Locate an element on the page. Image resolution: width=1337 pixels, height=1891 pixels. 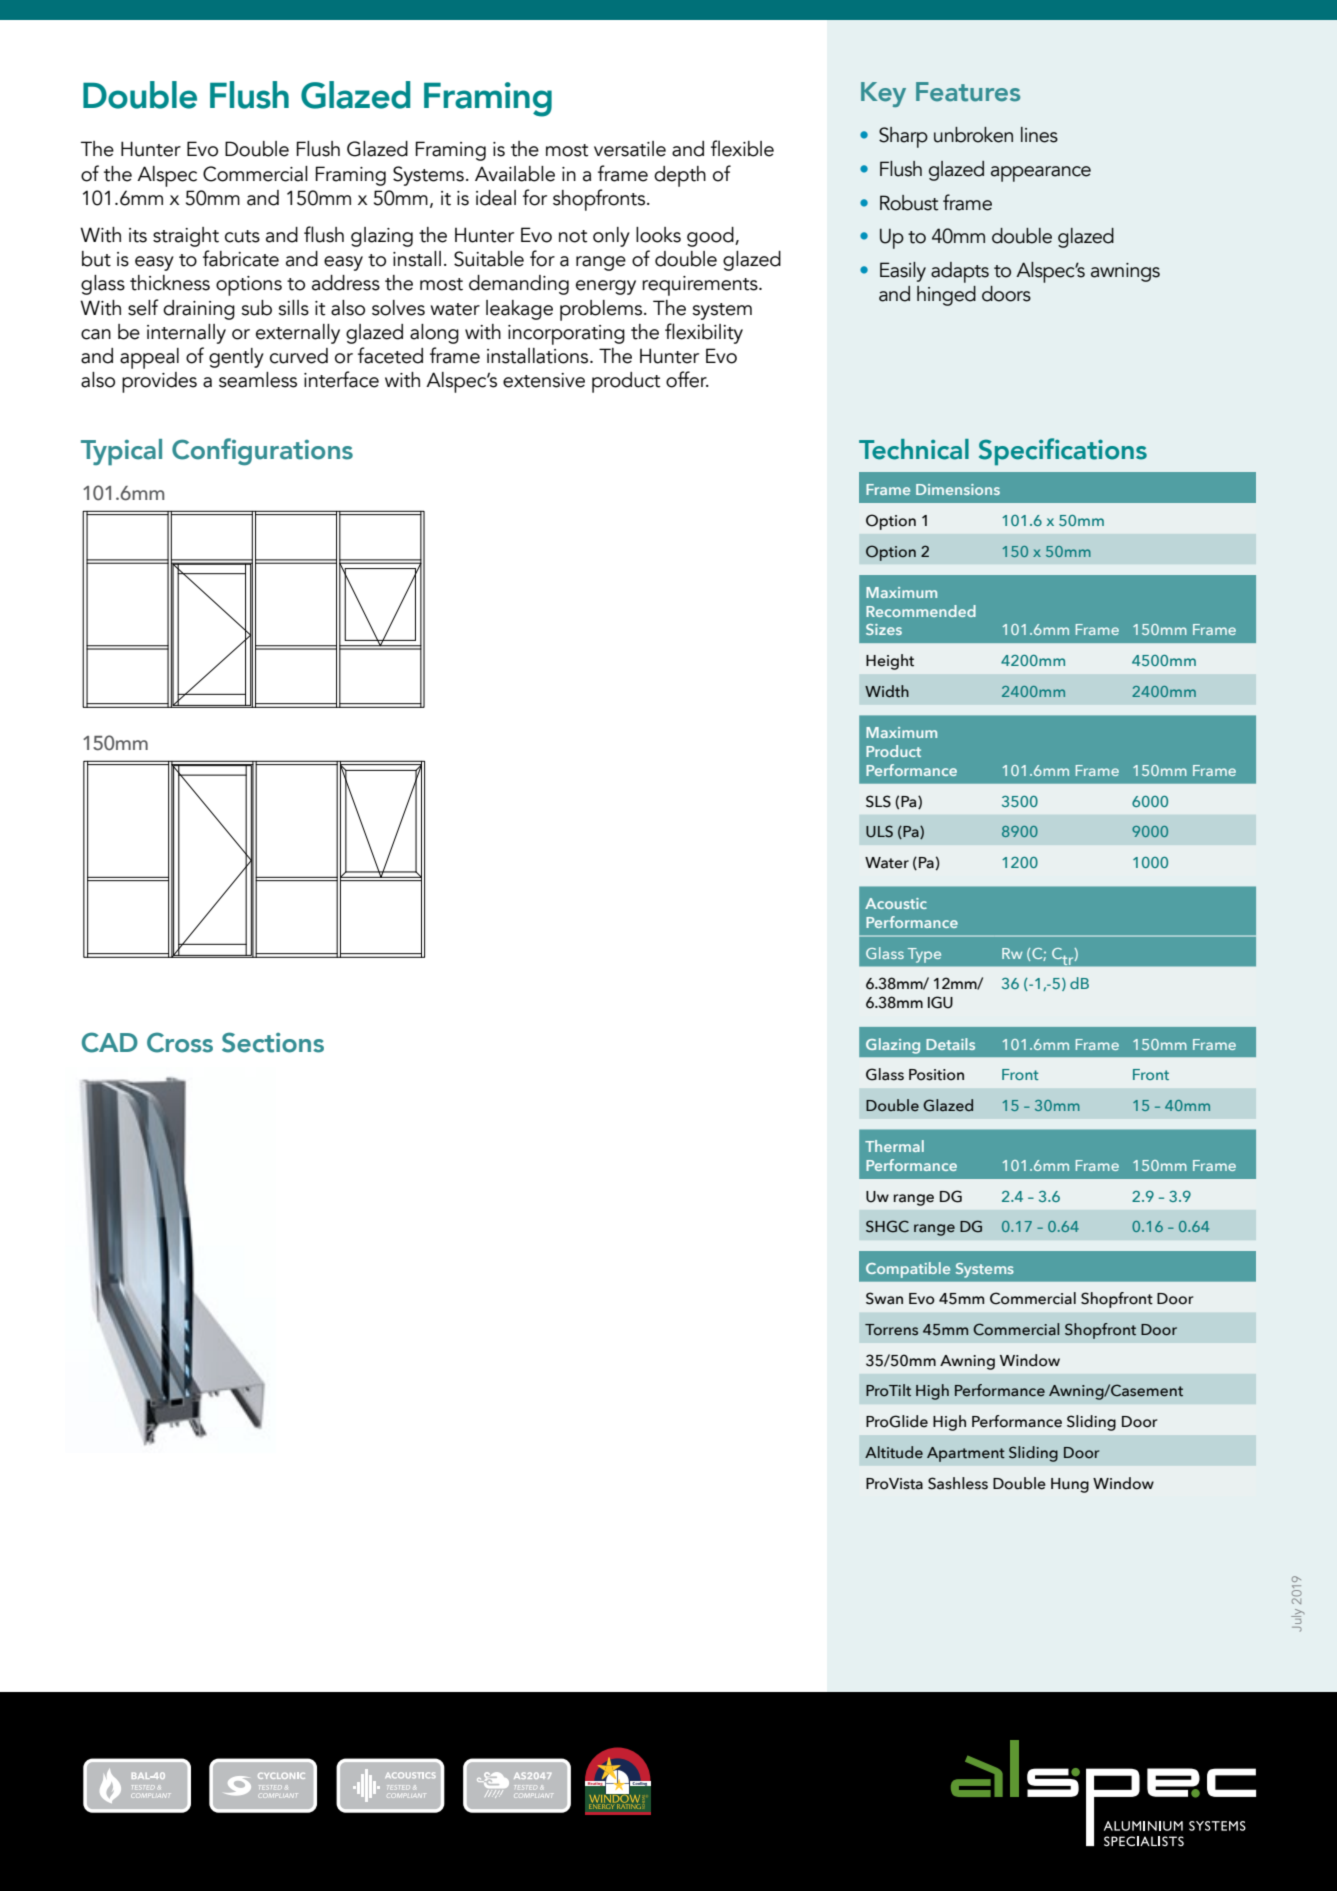
SLS is located at coordinates (878, 801).
